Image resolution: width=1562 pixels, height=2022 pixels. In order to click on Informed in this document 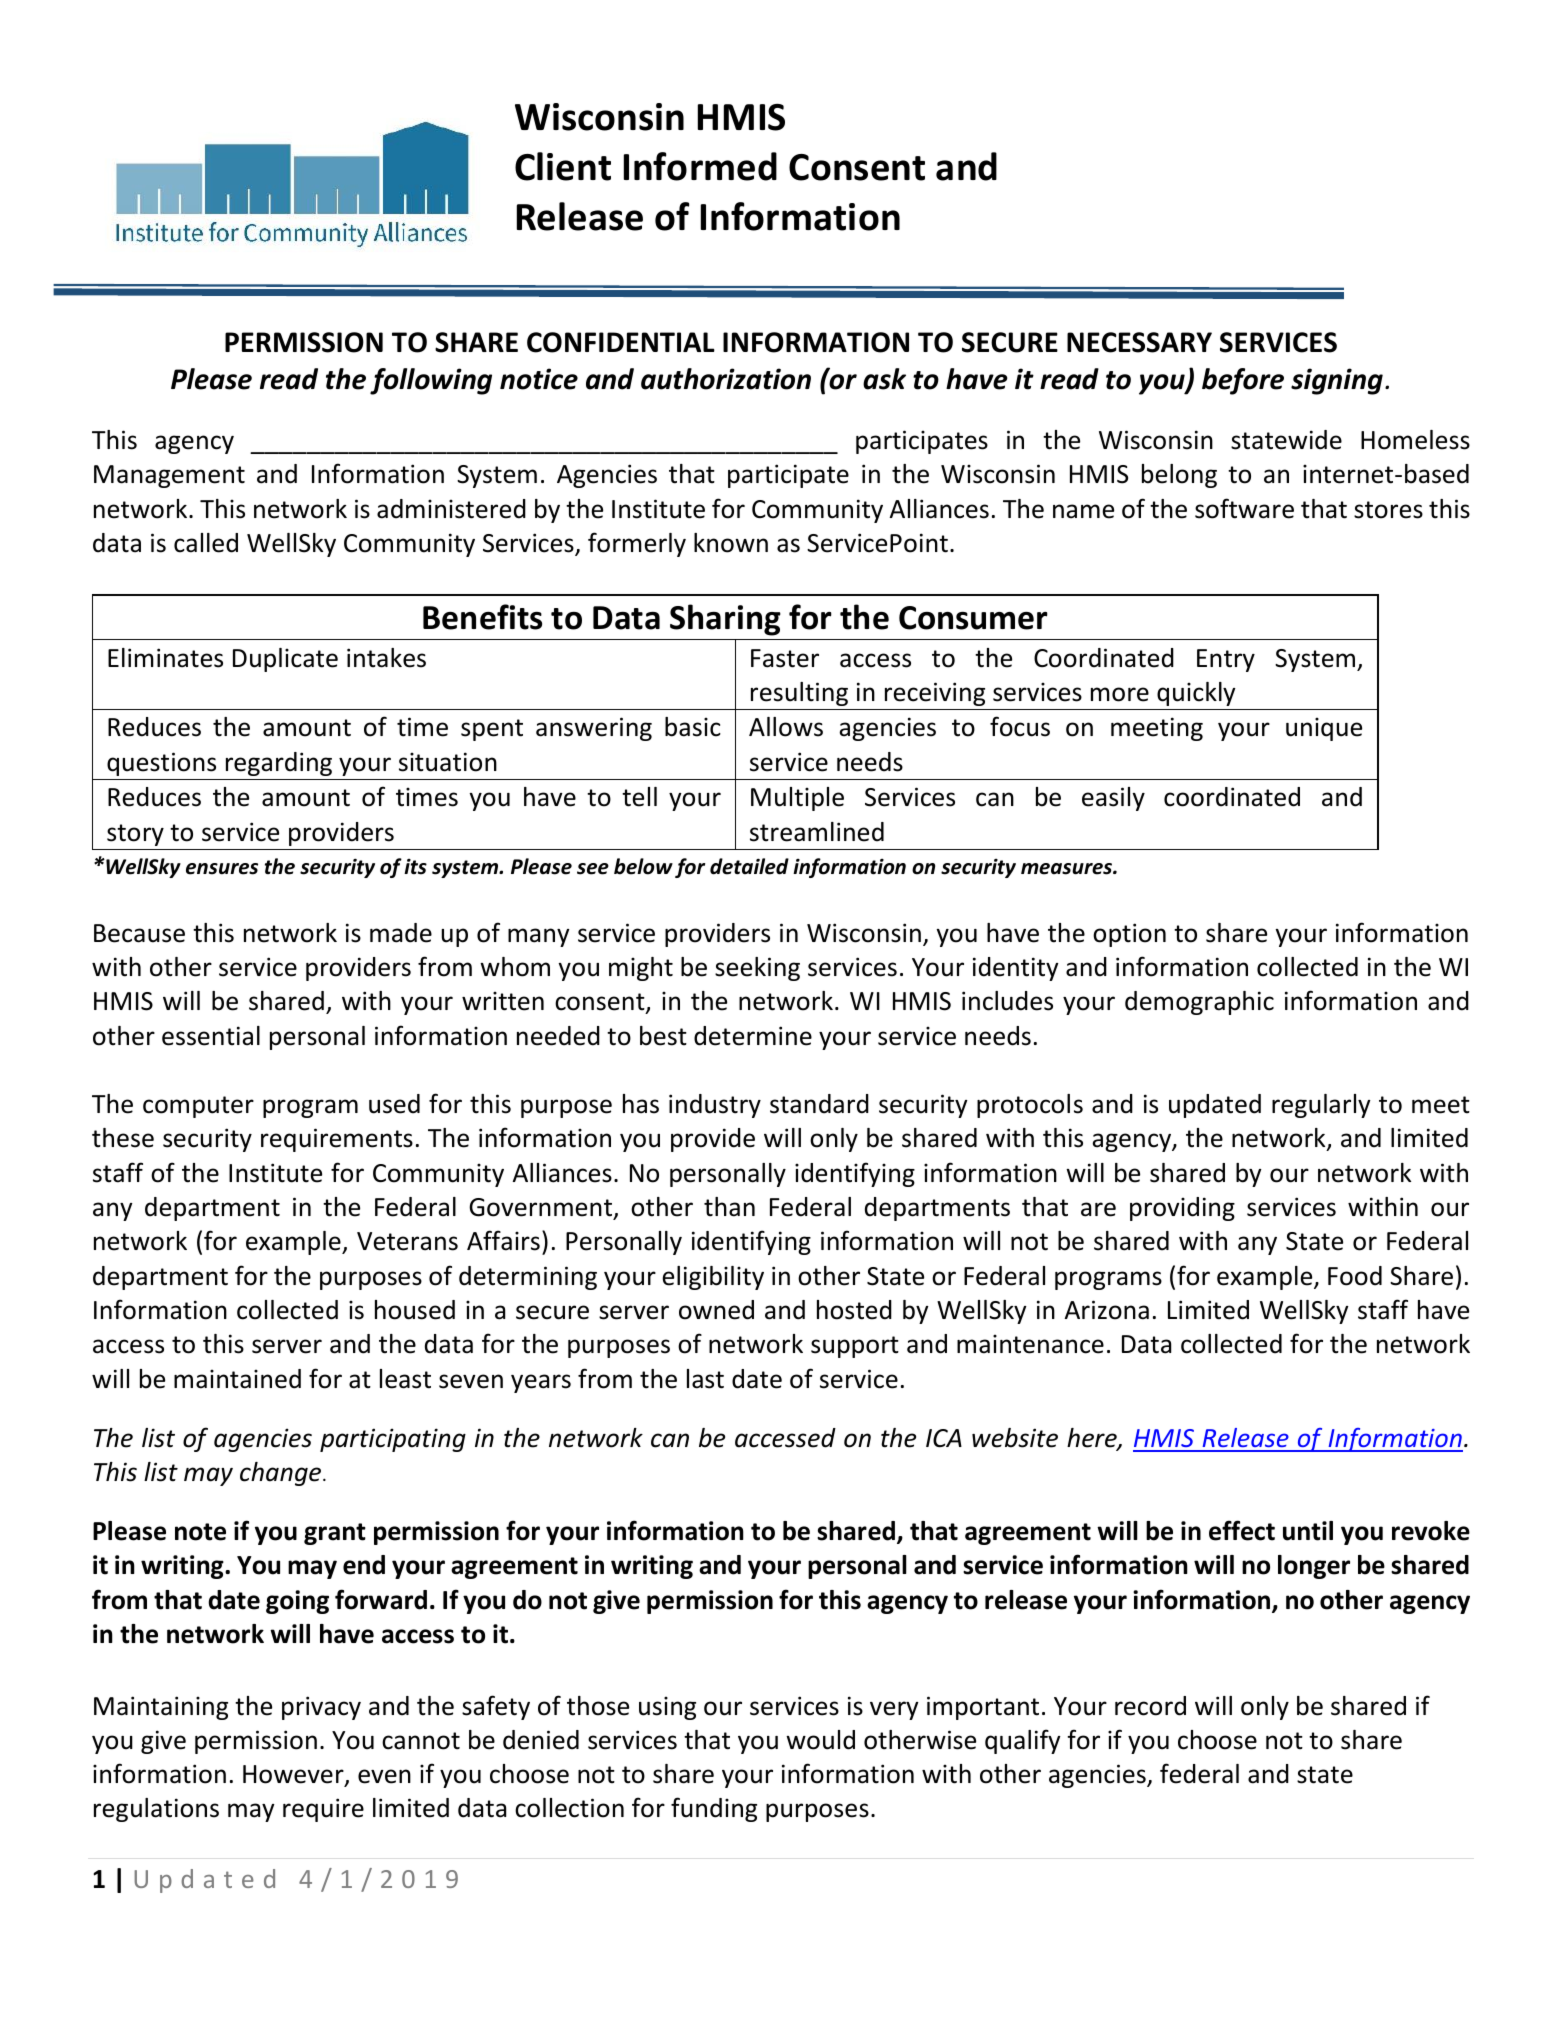, I will do `click(700, 166)`.
